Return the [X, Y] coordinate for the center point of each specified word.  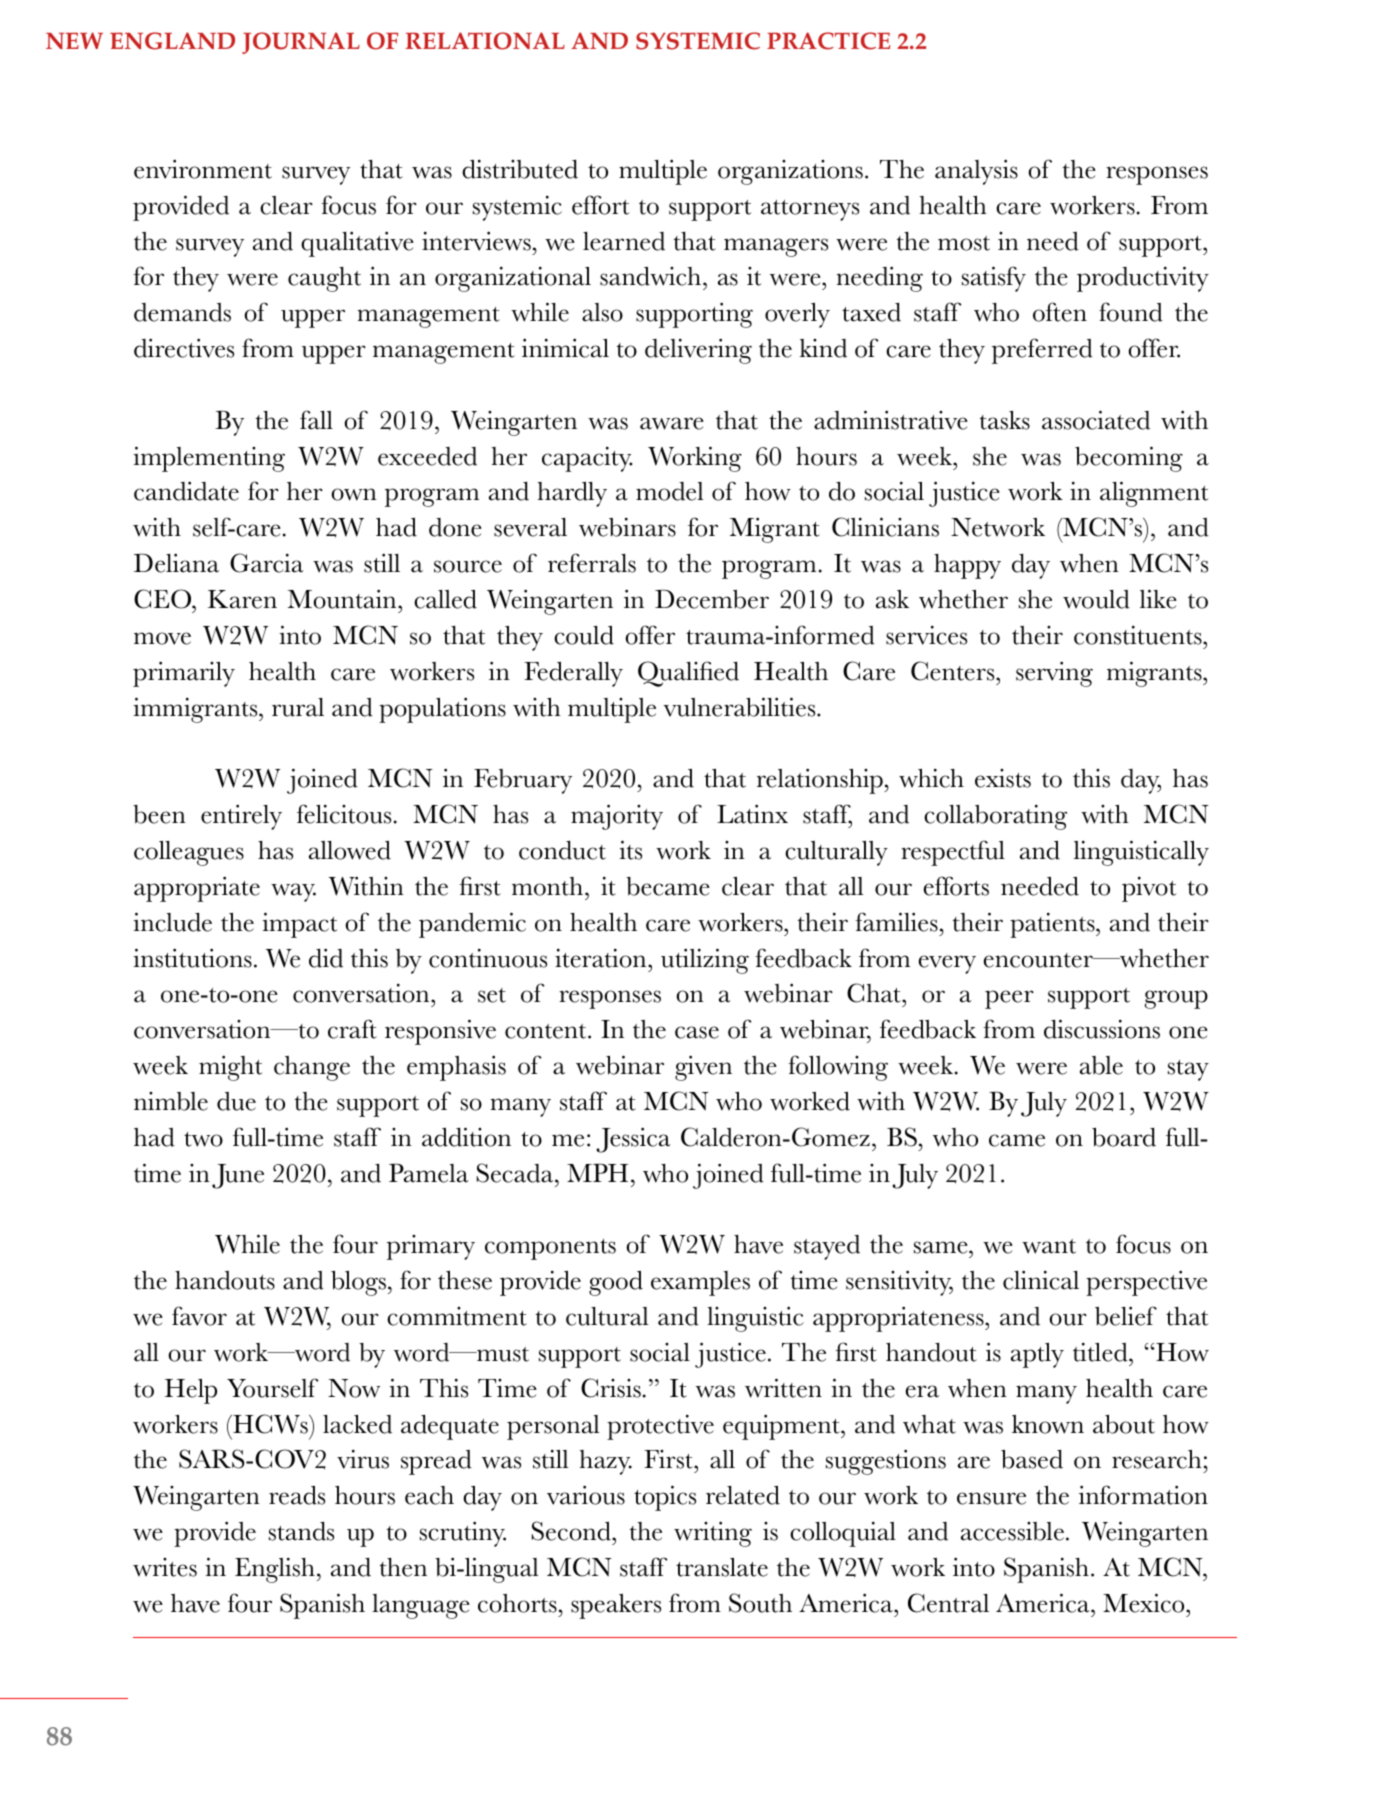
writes [165, 1567]
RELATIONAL [485, 41]
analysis [976, 172]
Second [572, 1531]
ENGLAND [172, 41]
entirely [241, 817]
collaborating [995, 817]
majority [617, 817]
